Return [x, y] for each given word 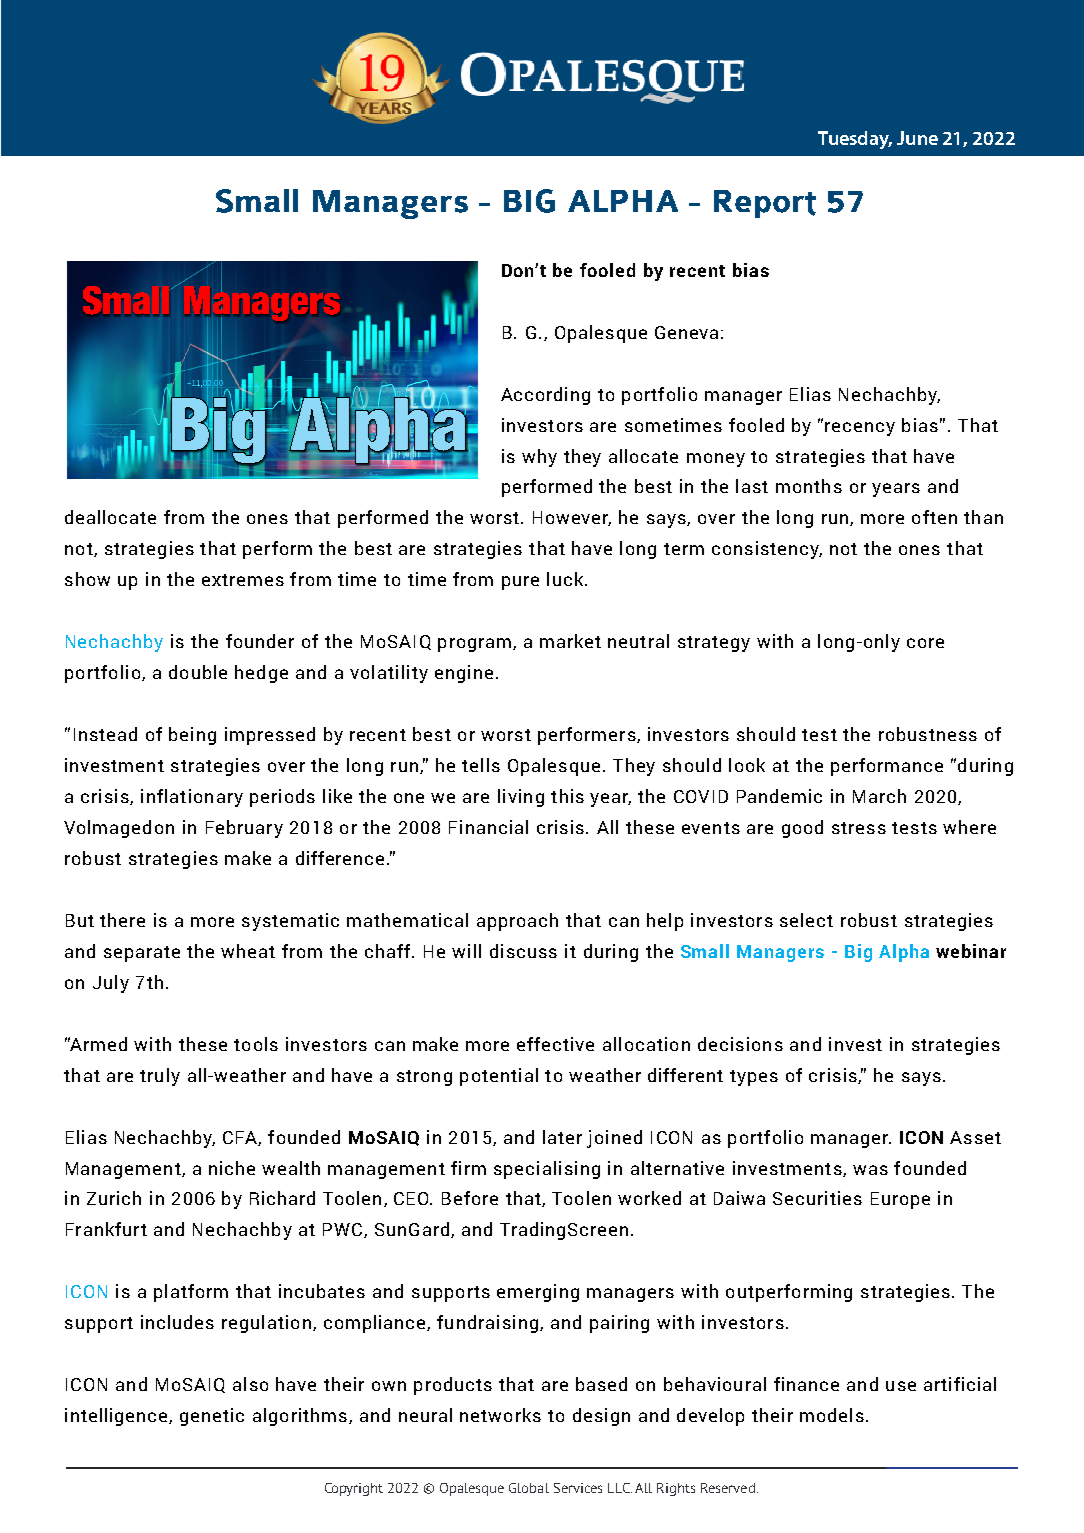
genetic [212, 1417]
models [832, 1415]
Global [529, 1488]
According [545, 396]
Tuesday [855, 140]
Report [765, 204]
